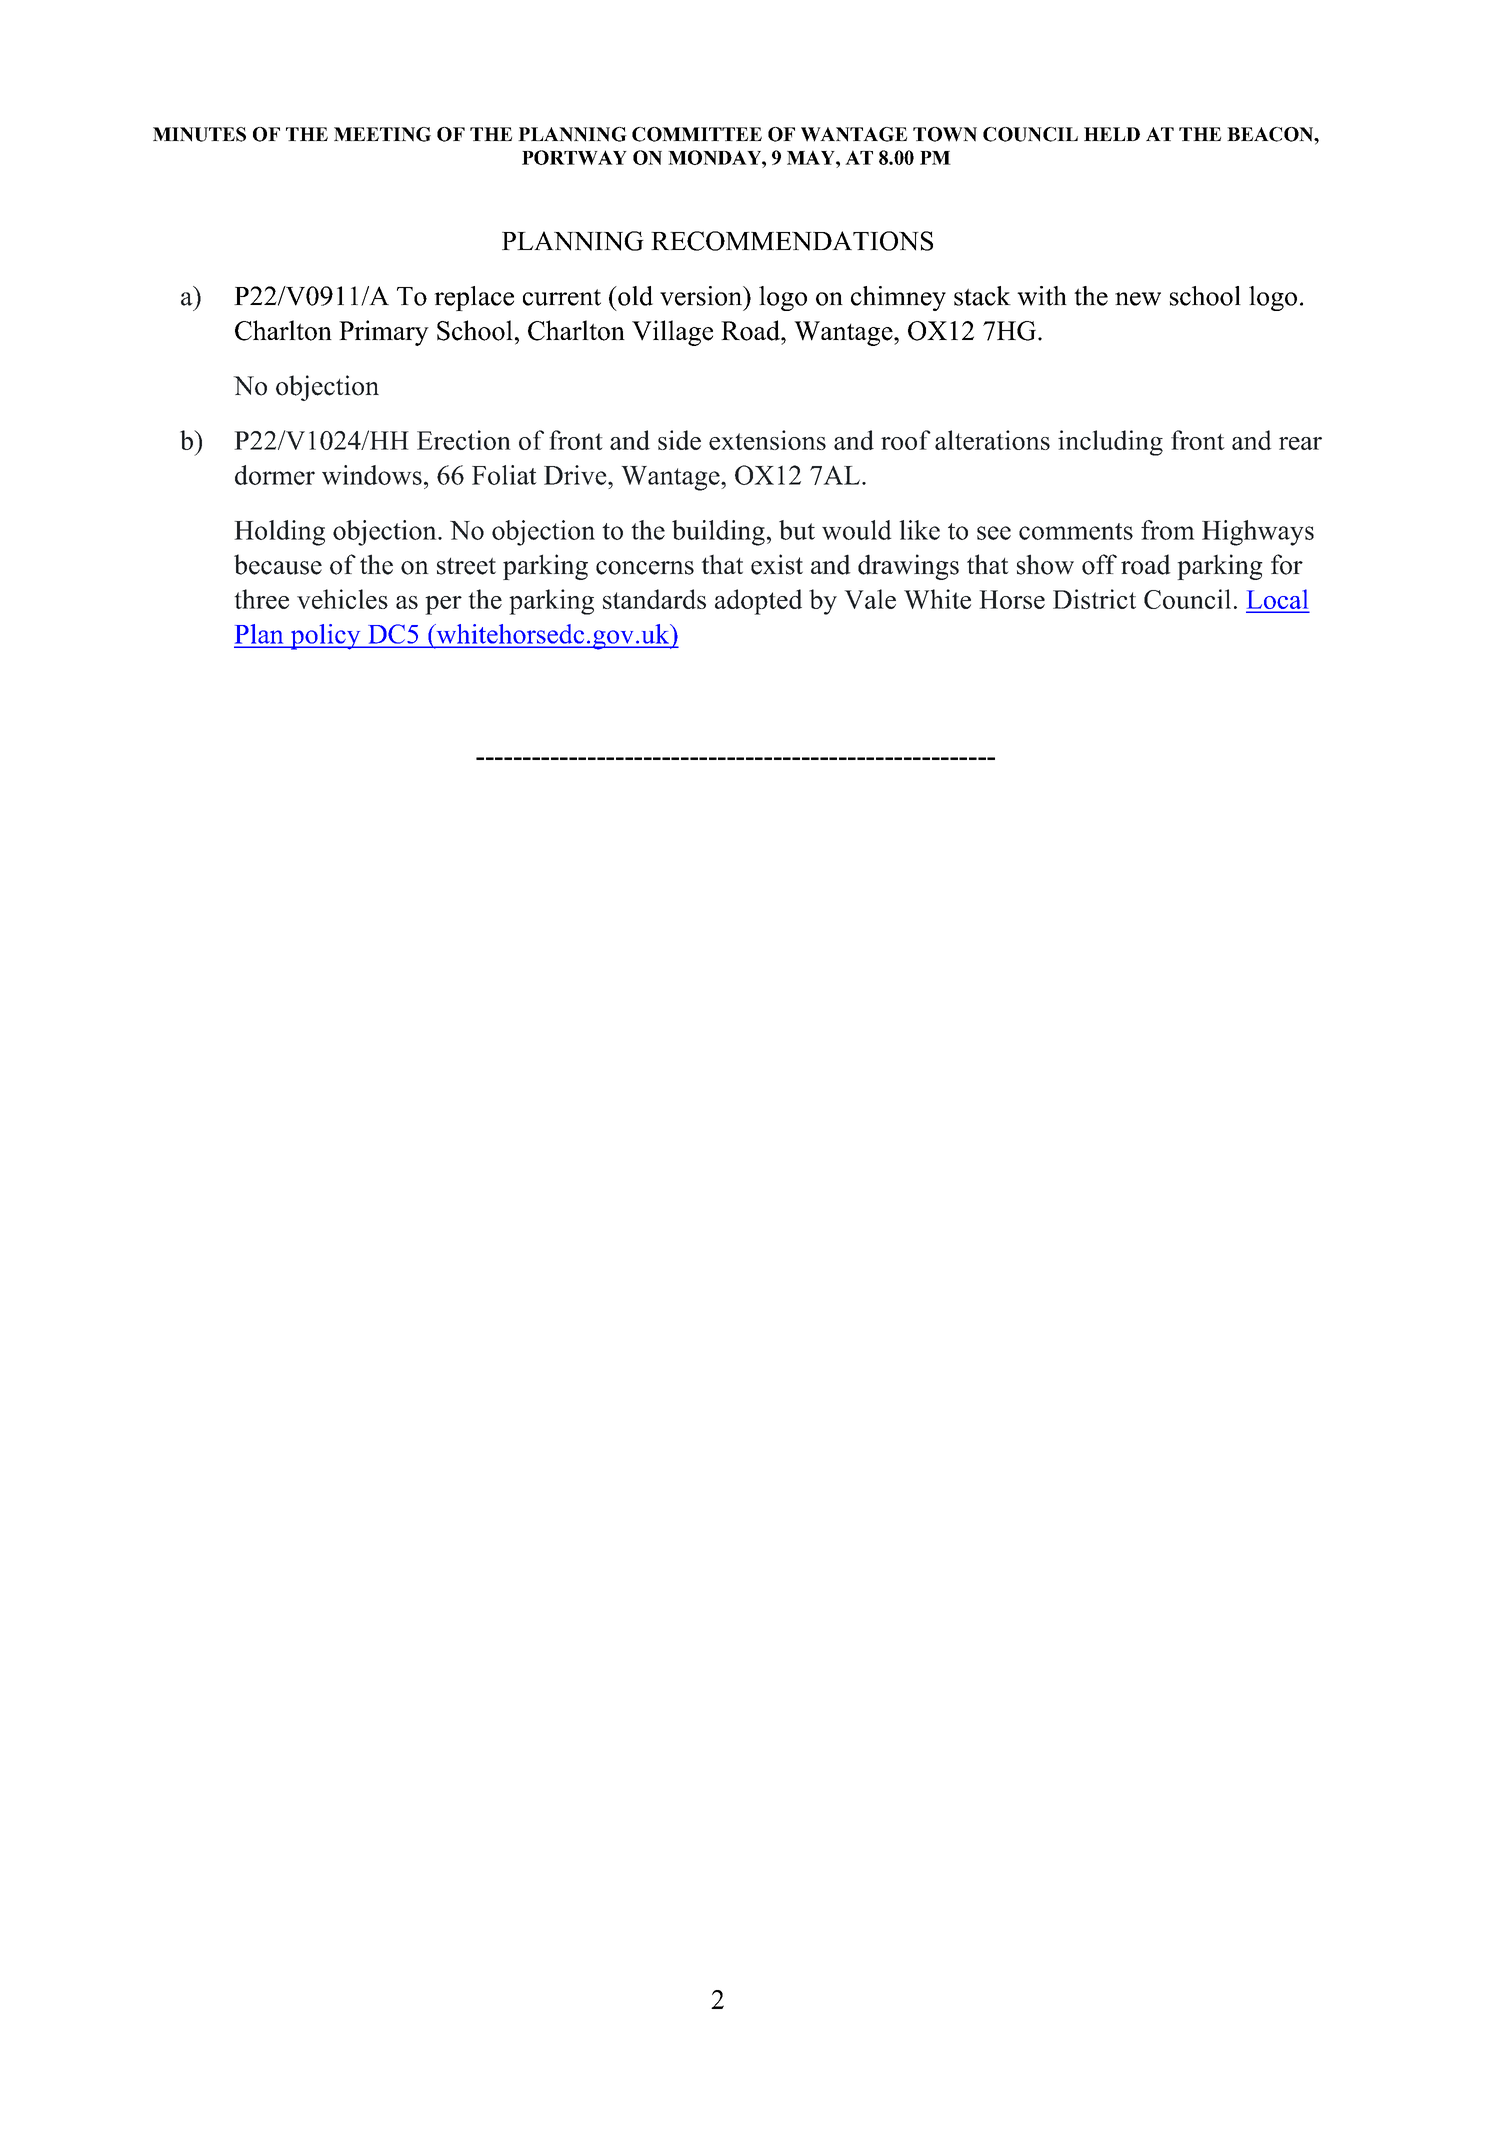  What do you see at coordinates (1042, 296) in the screenshot?
I see `with` at bounding box center [1042, 296].
